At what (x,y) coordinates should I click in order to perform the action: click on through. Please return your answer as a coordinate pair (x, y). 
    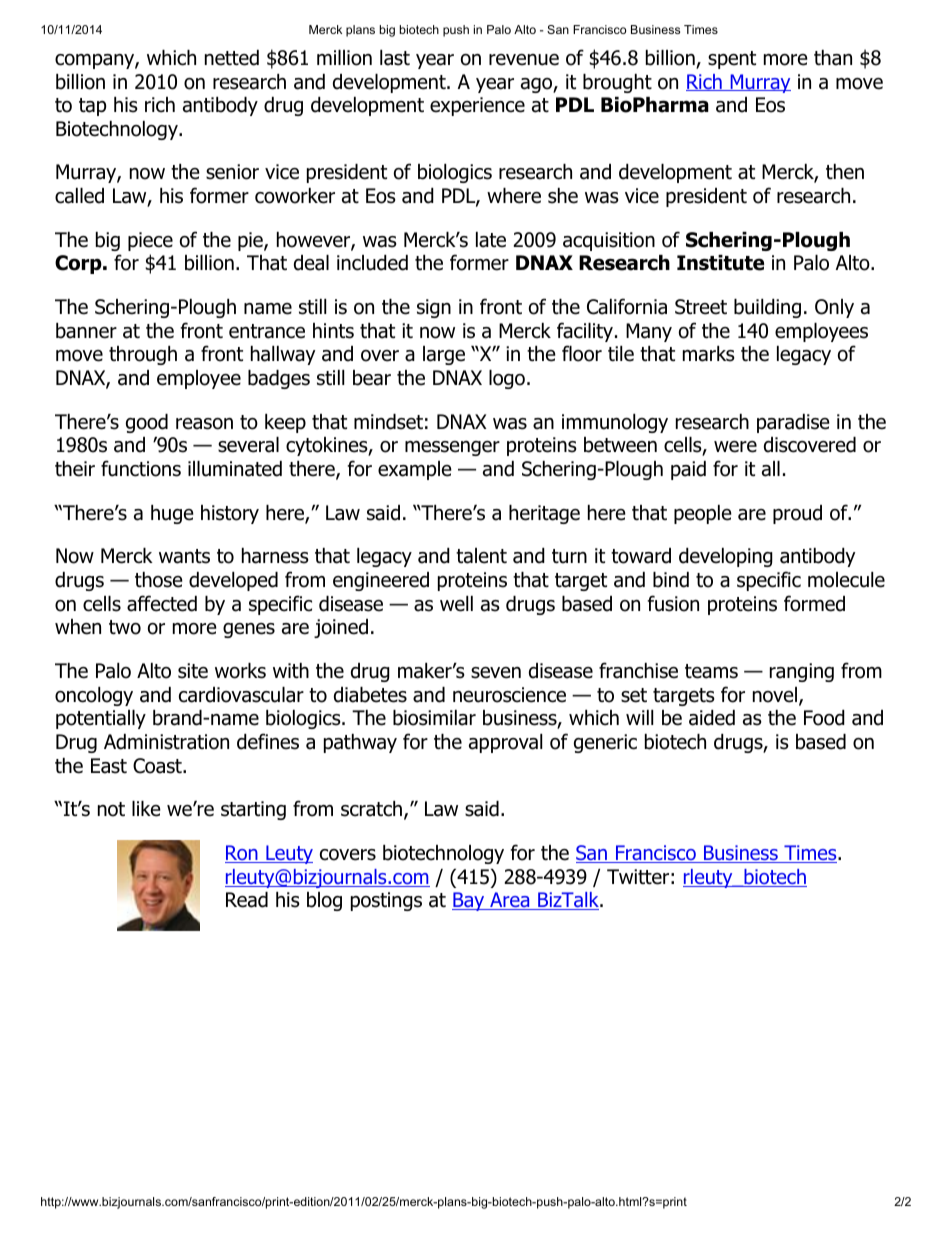
    Looking at the image, I should click on (143, 355).
